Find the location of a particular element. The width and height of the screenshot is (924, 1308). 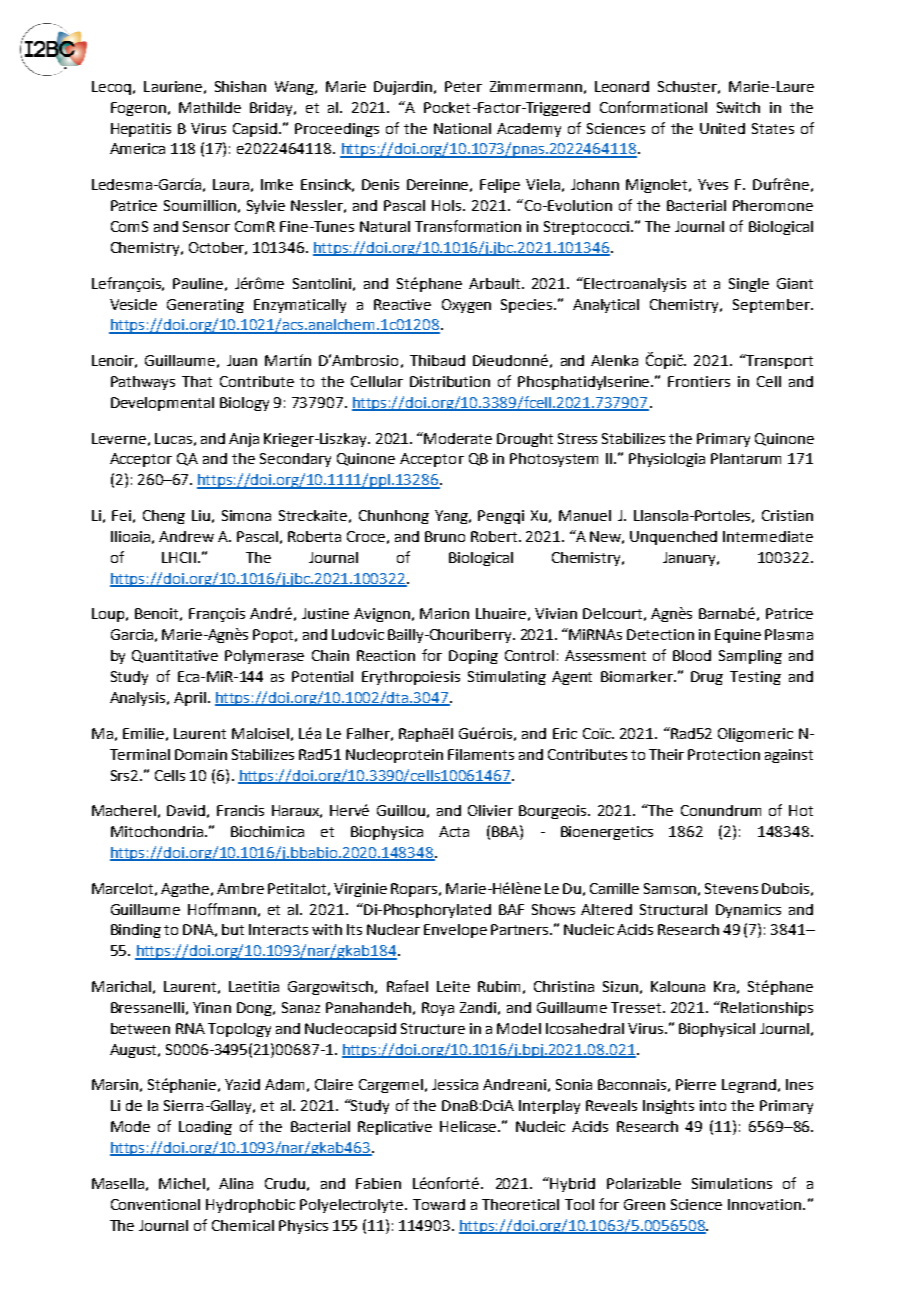

Mitochondria is located at coordinates (158, 831).
